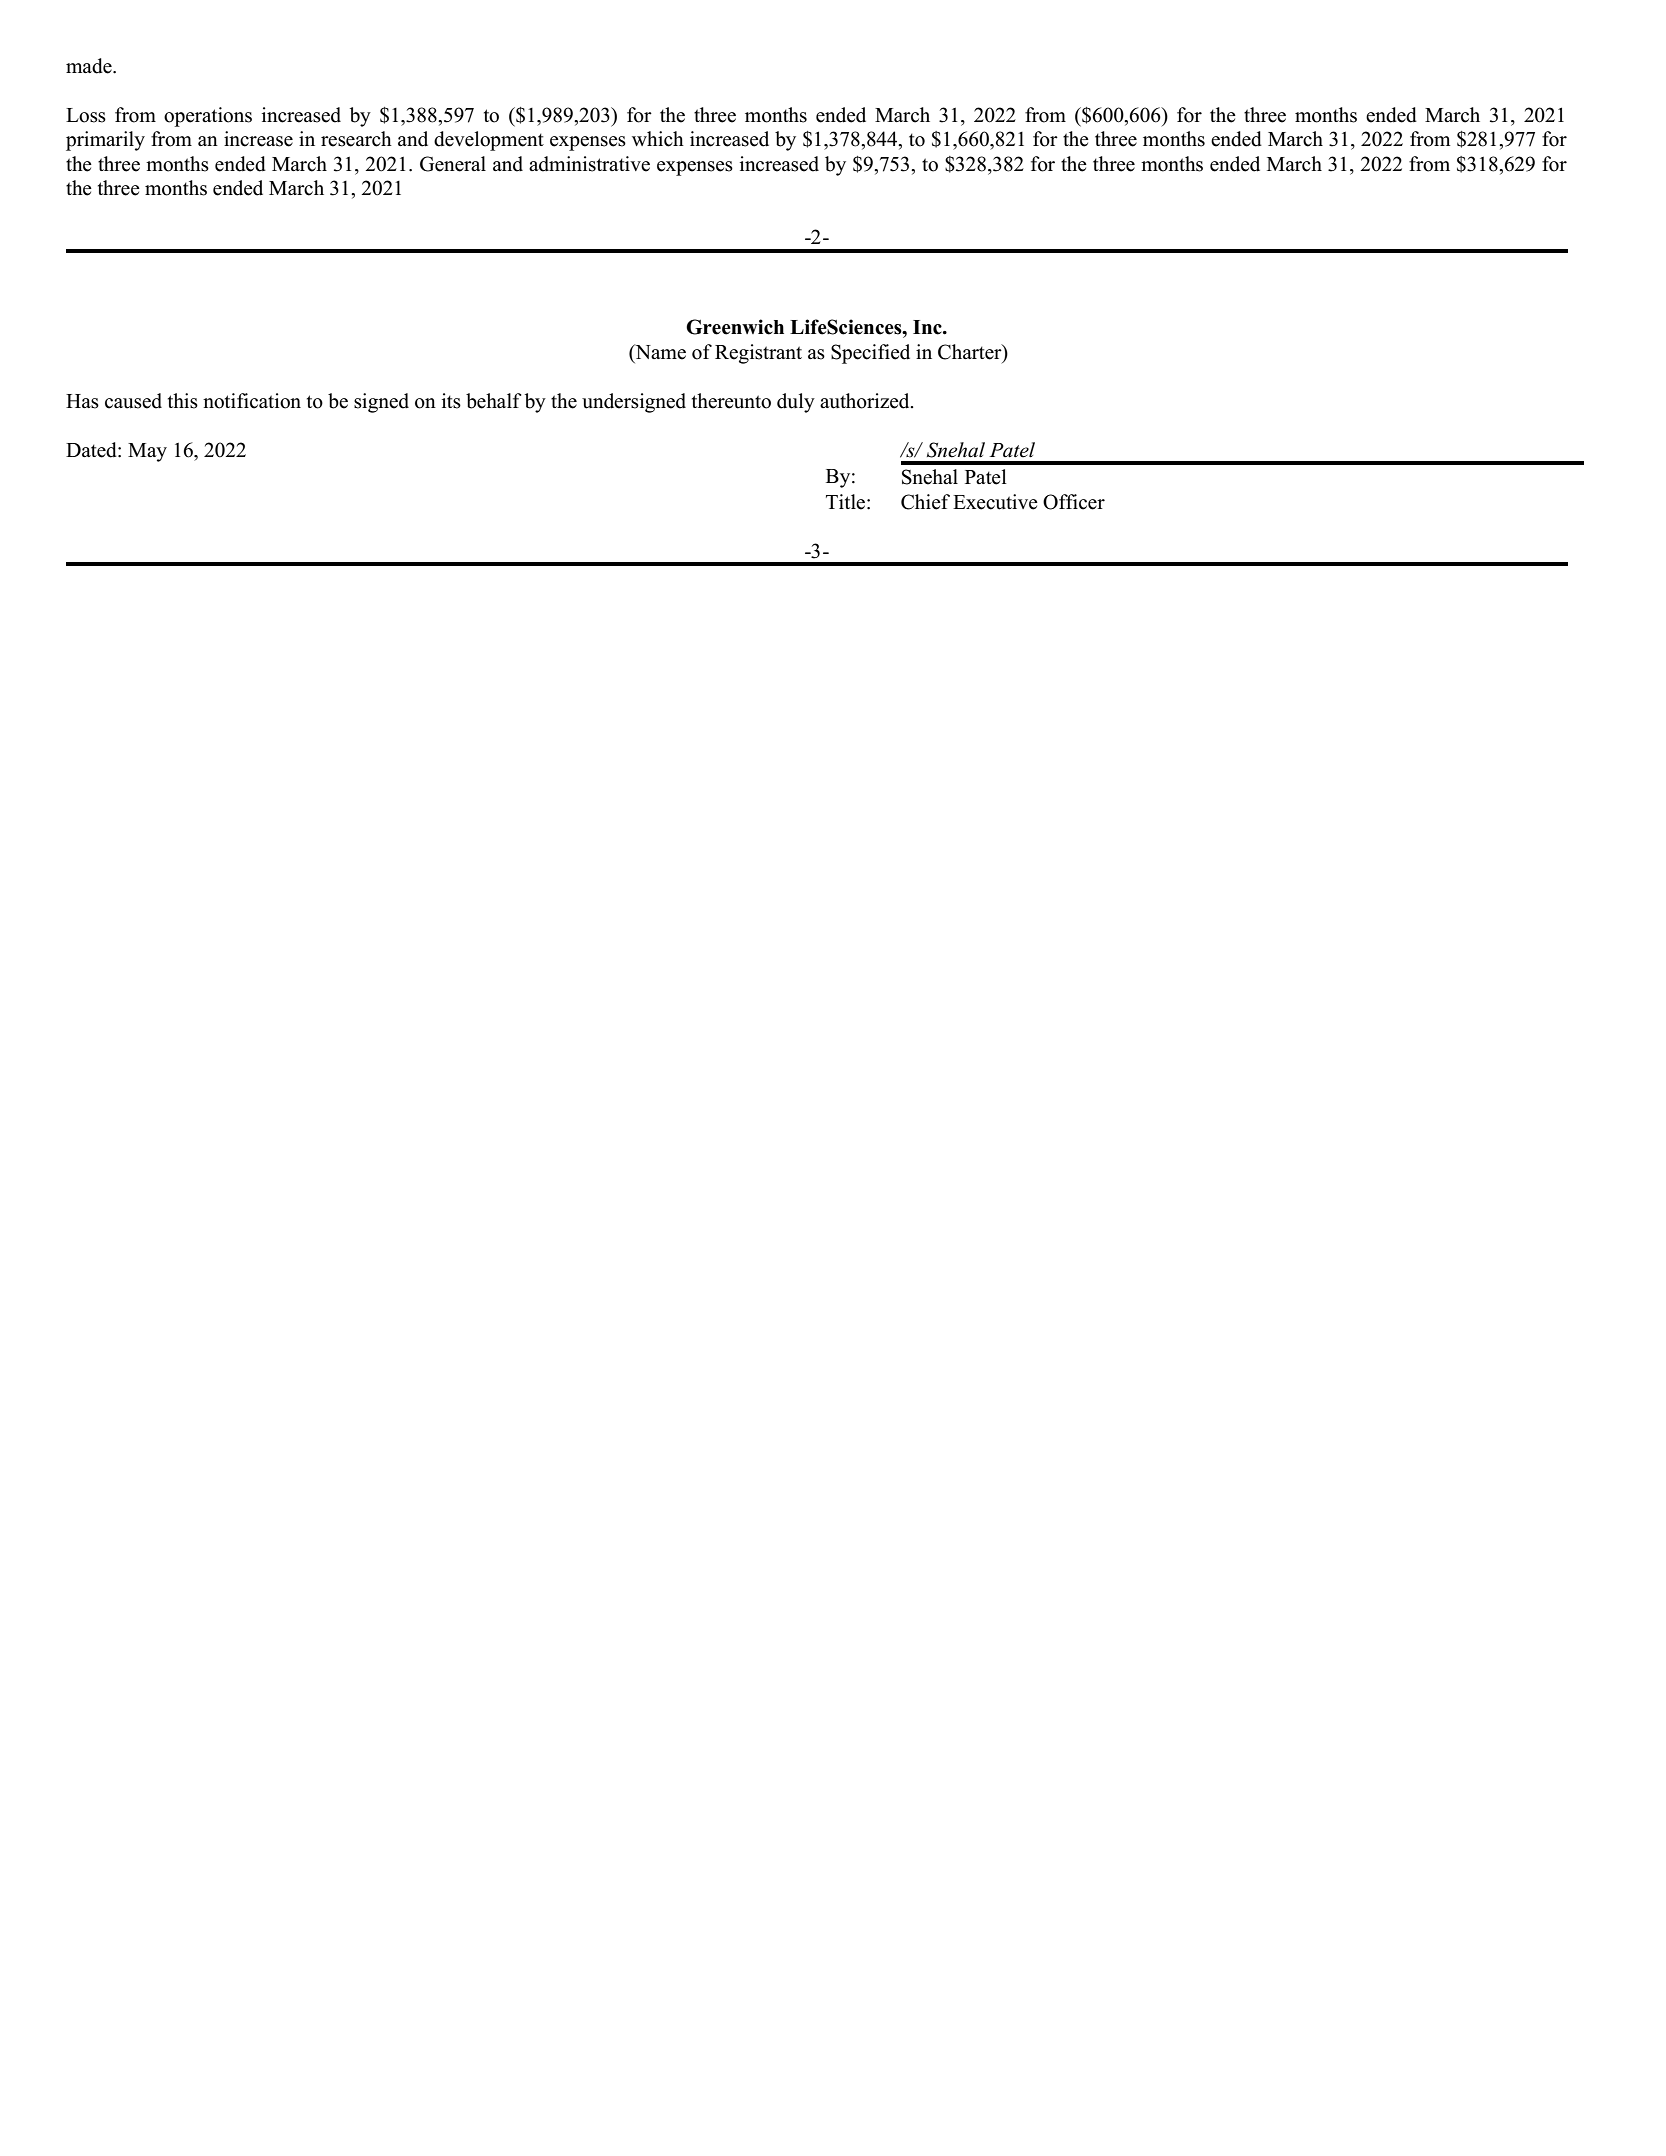  I want to click on May, so click(147, 452).
